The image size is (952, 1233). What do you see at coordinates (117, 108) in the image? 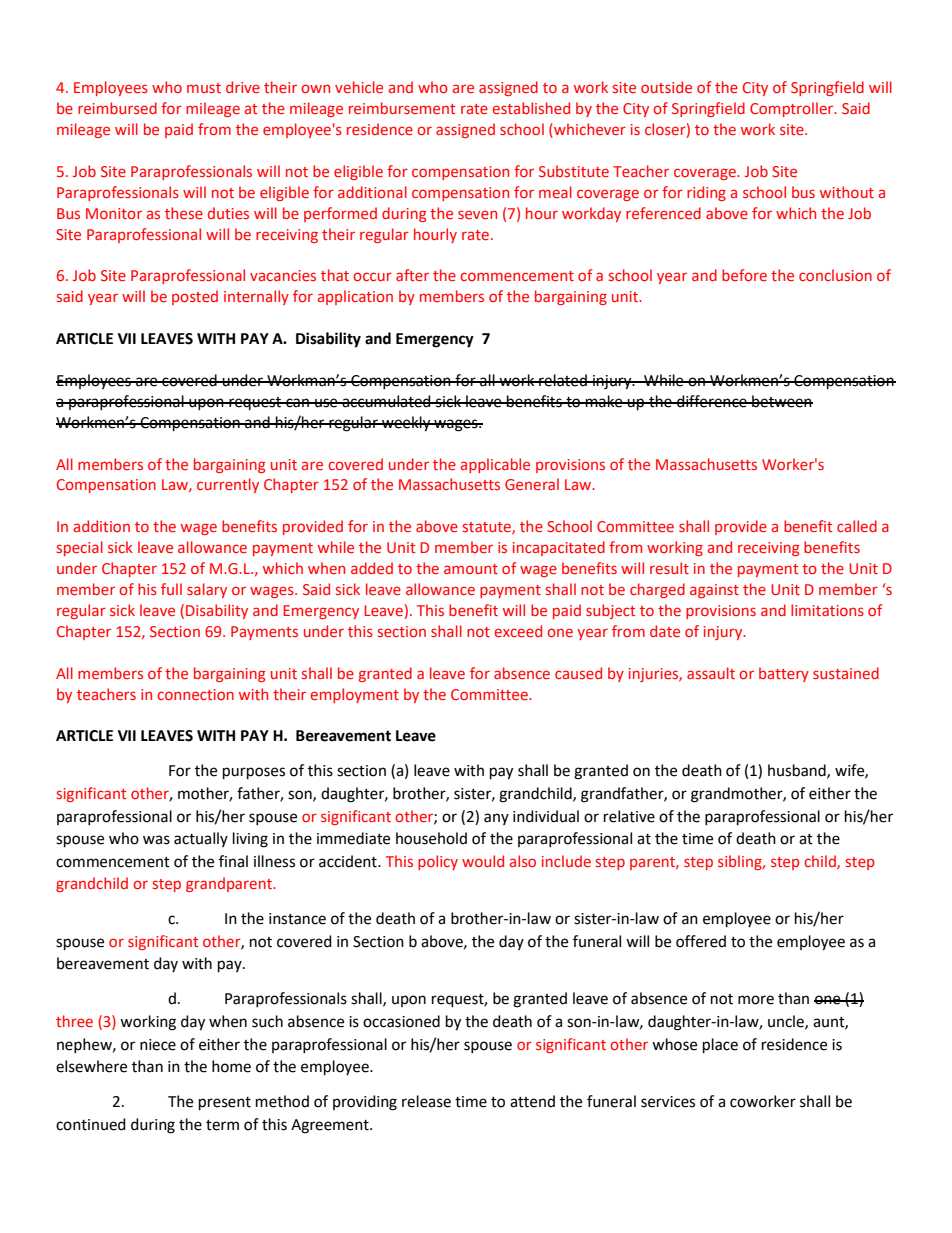
I see `reimbursed` at bounding box center [117, 108].
